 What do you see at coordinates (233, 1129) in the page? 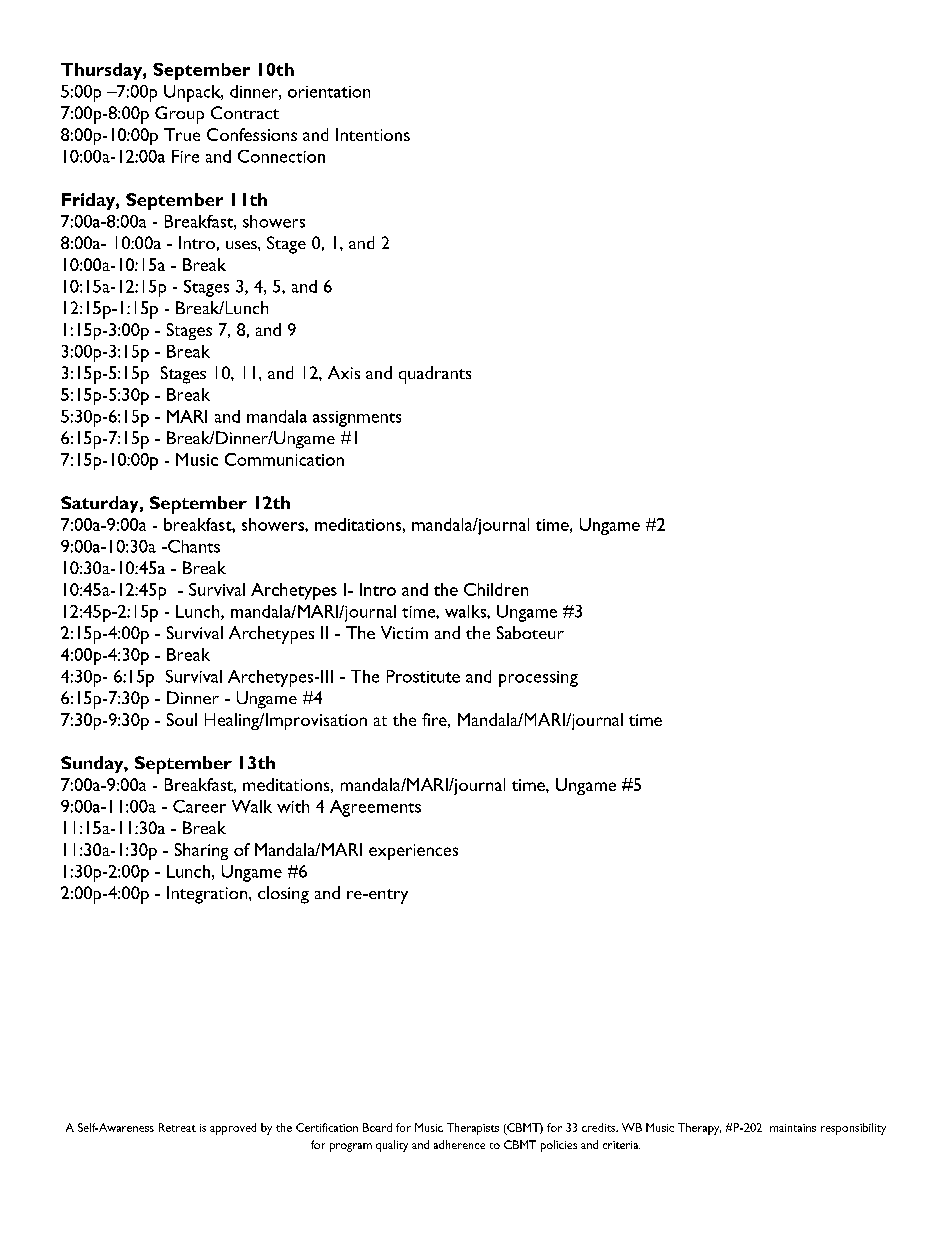
I see `approved` at bounding box center [233, 1129].
